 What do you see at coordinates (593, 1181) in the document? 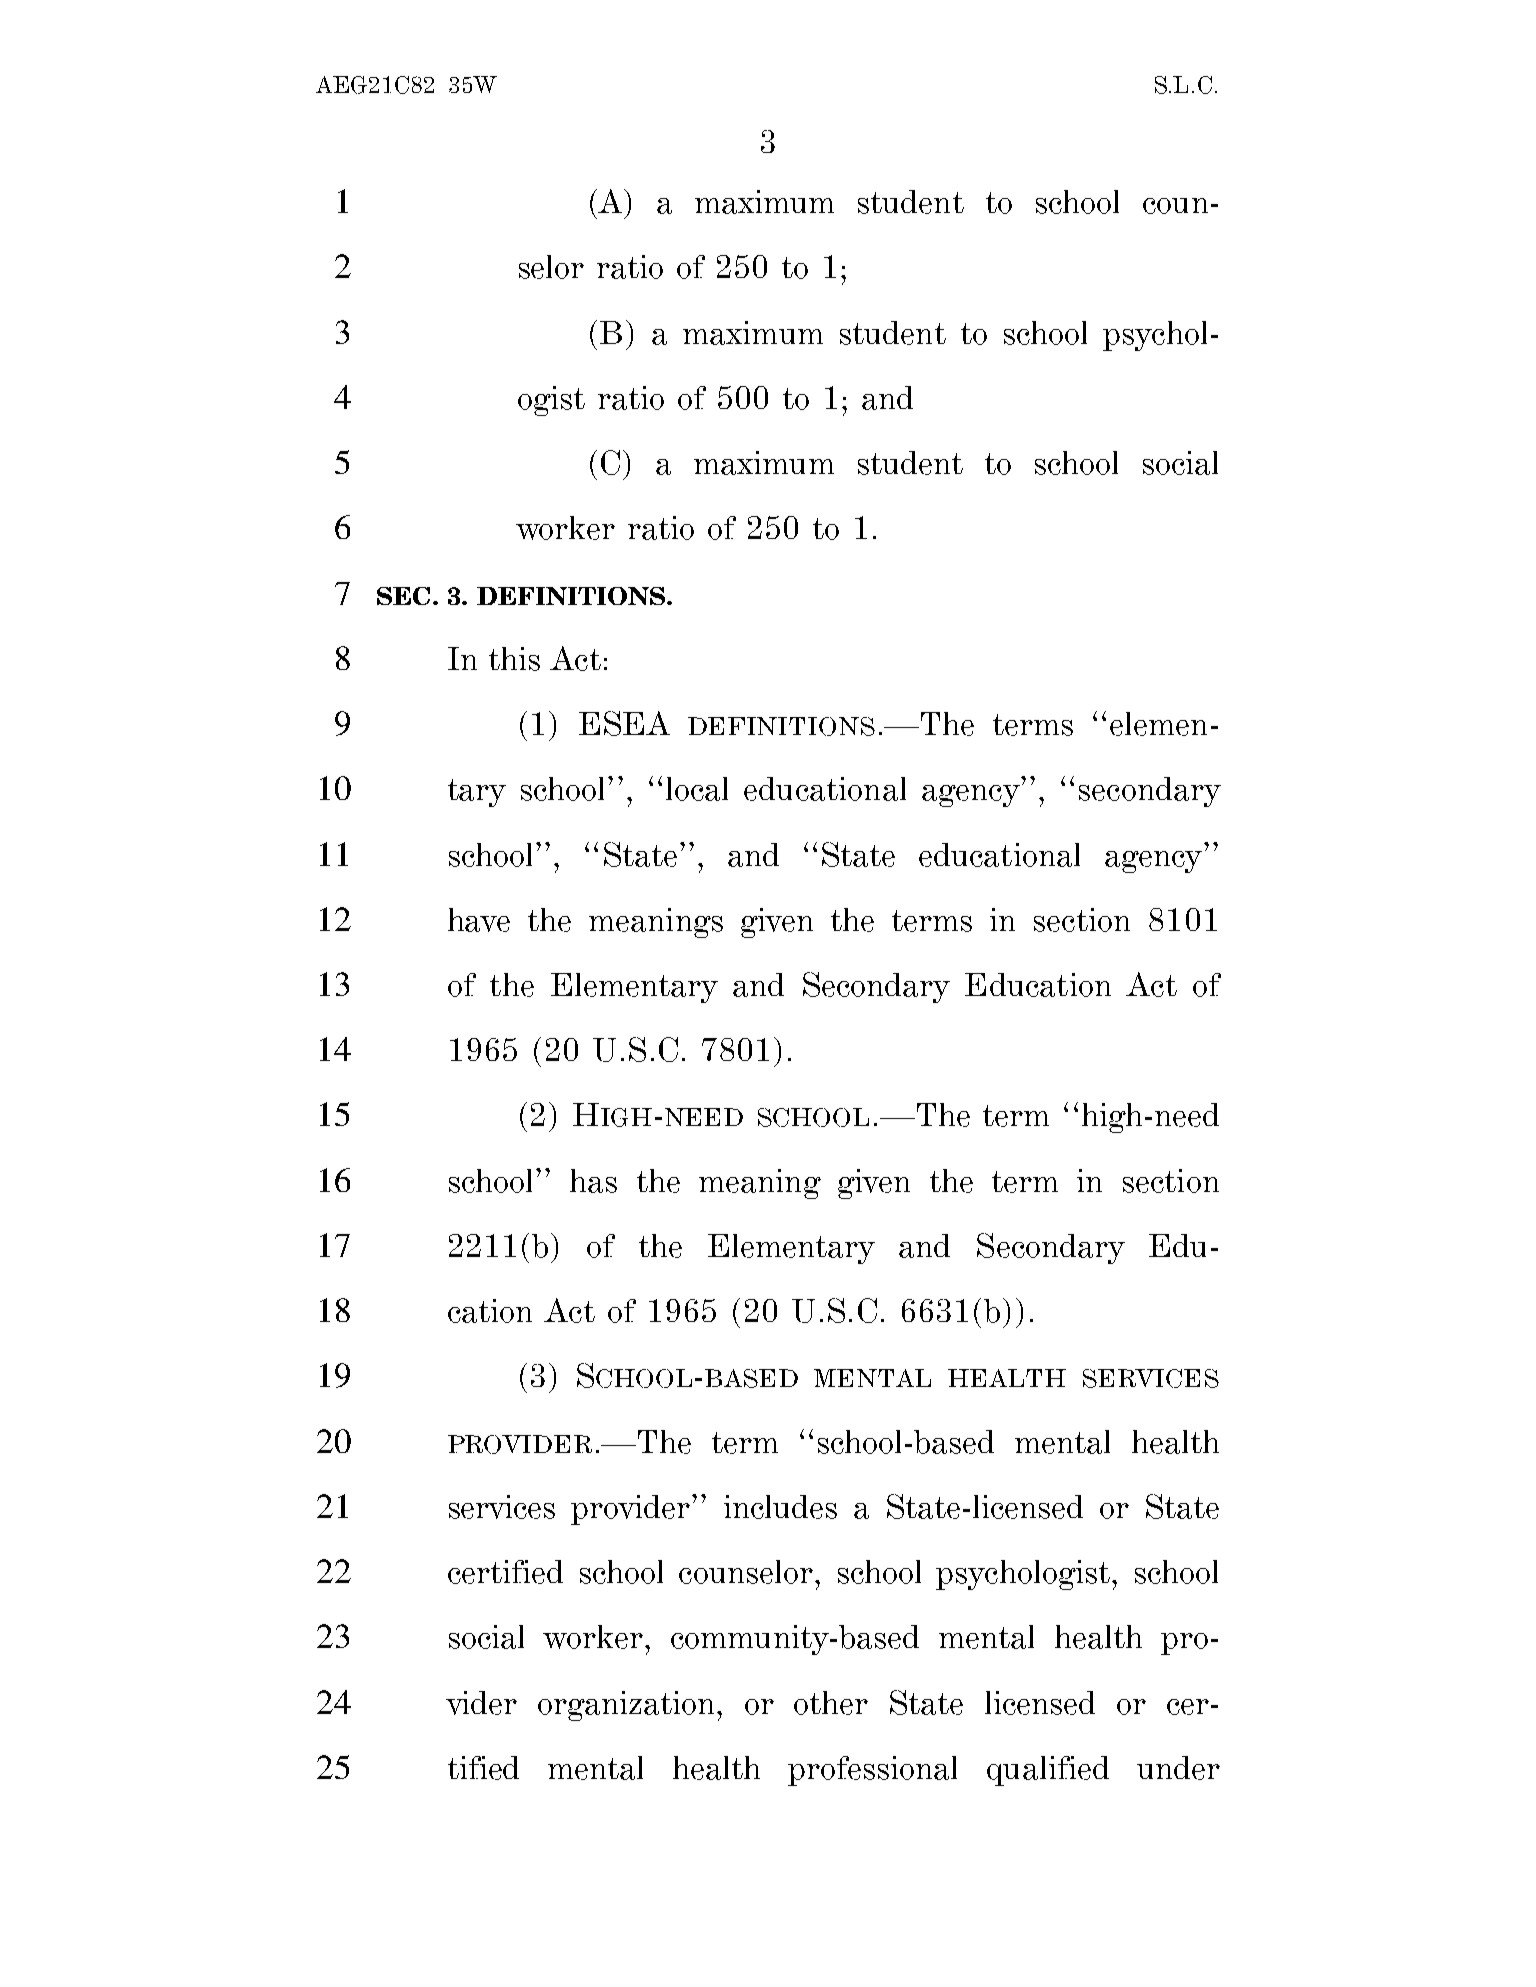
I see `has` at bounding box center [593, 1181].
